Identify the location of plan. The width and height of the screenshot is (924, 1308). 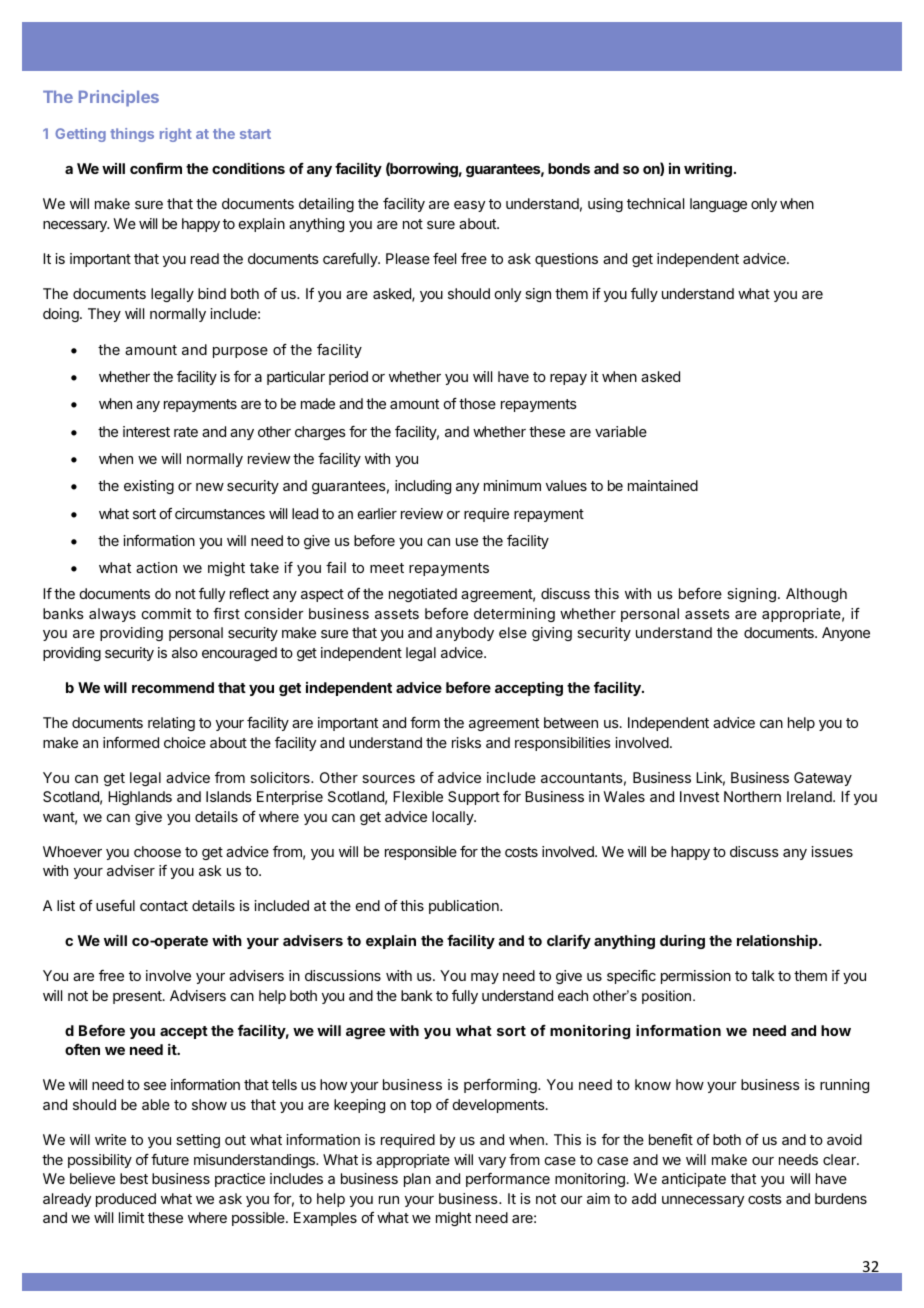
(417, 1180).
